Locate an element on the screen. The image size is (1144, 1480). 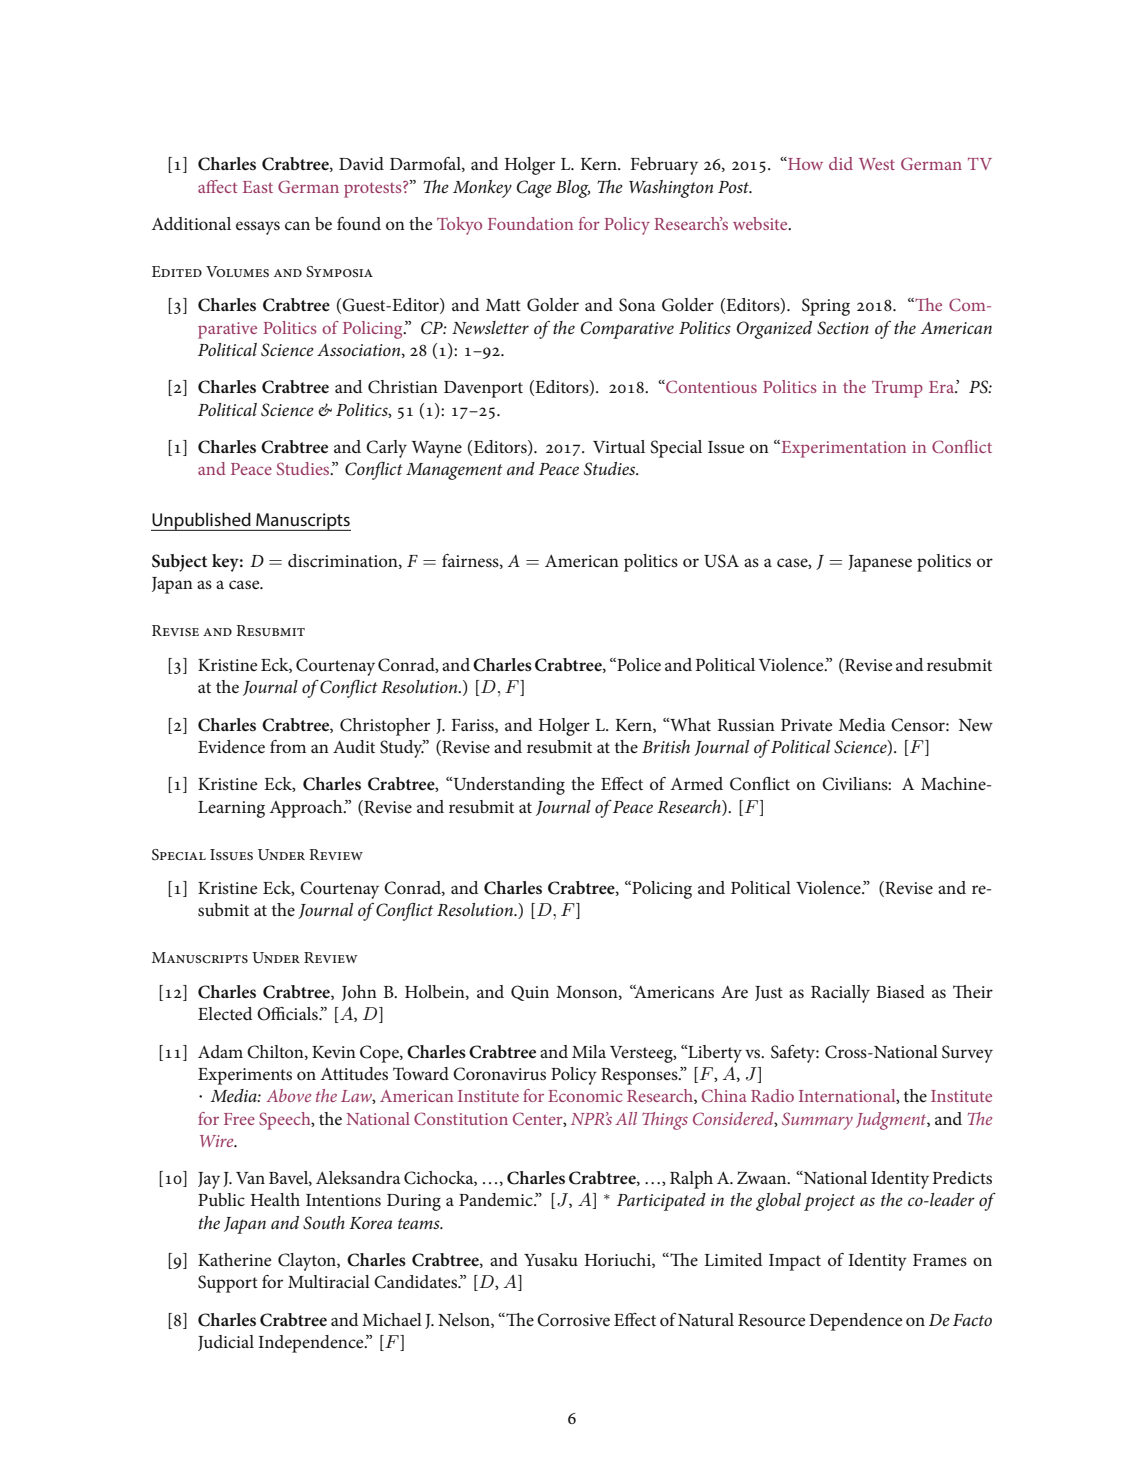
Biased is located at coordinates (900, 991).
